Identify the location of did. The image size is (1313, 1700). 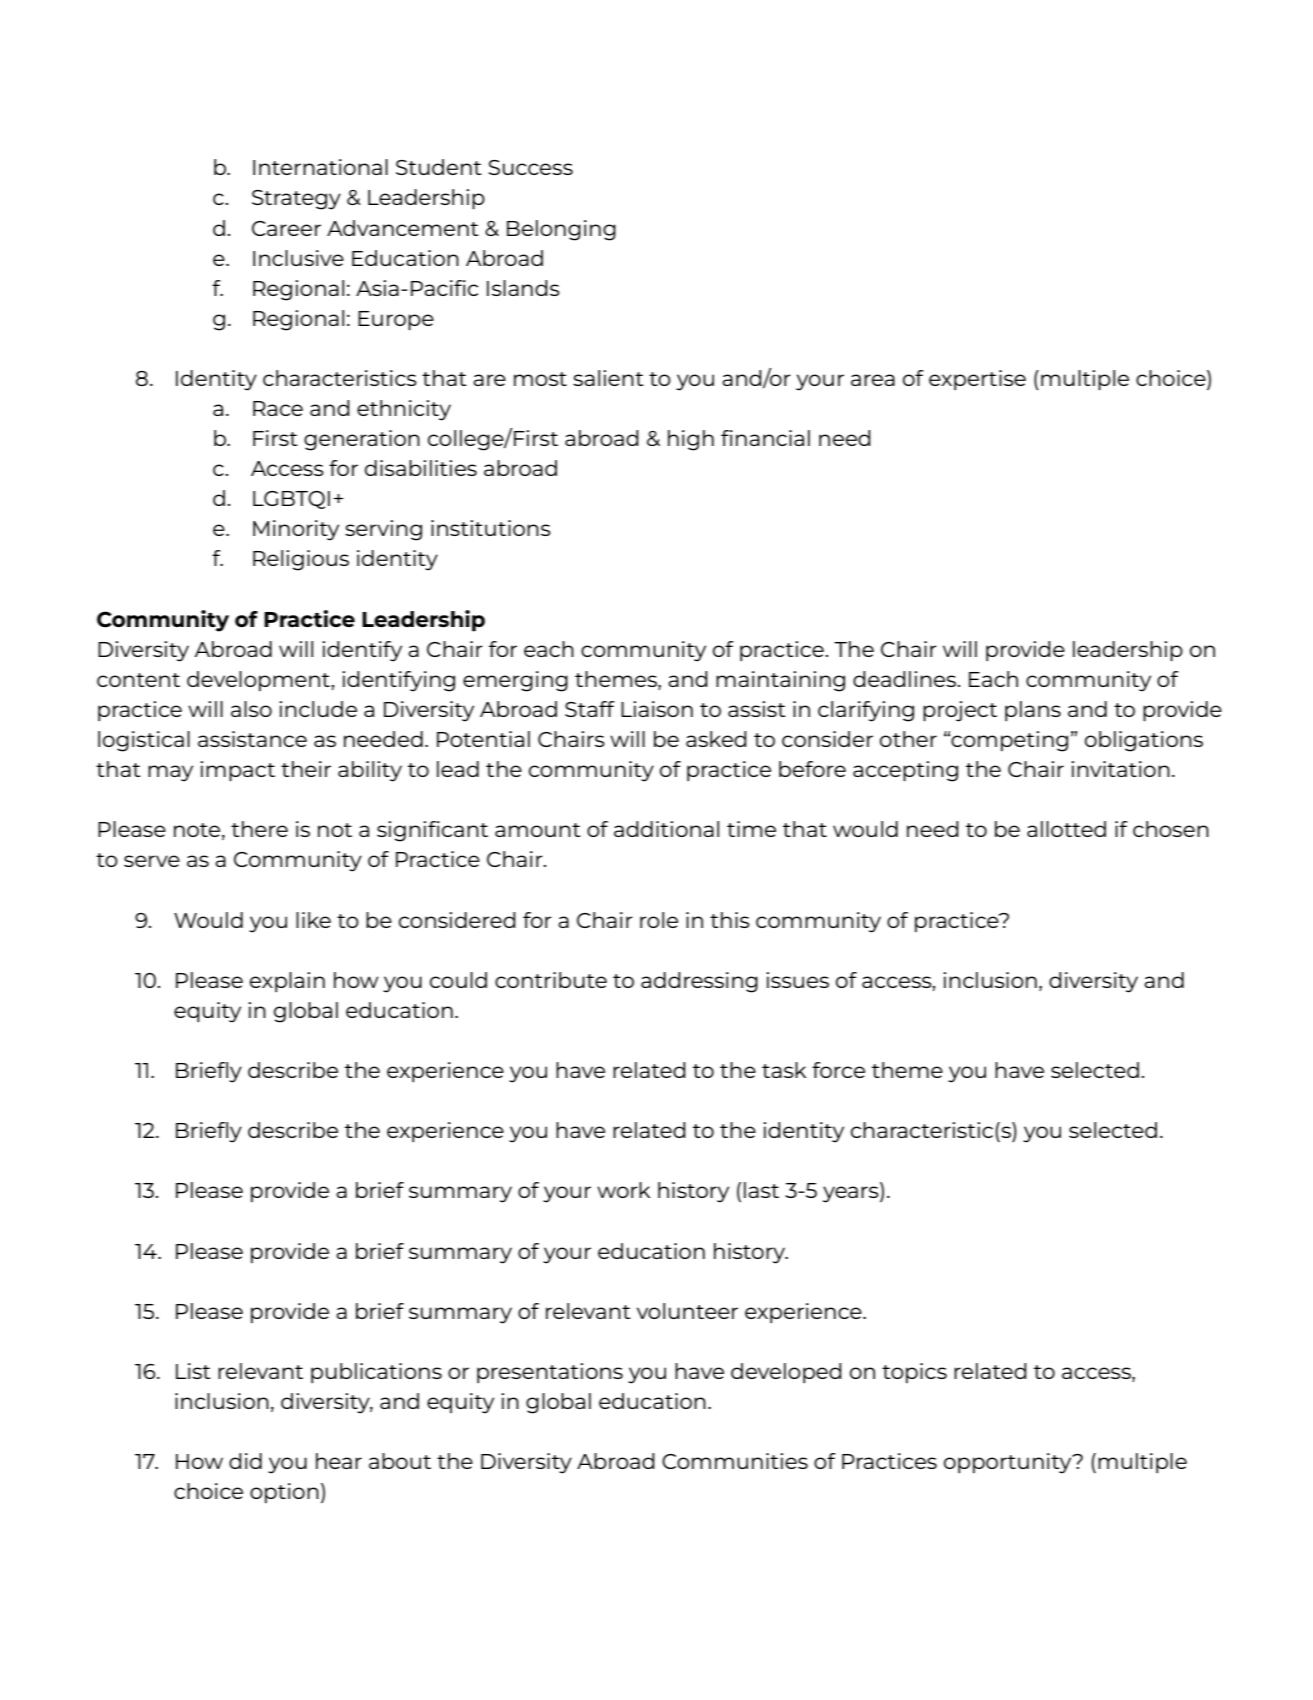
(245, 1461).
